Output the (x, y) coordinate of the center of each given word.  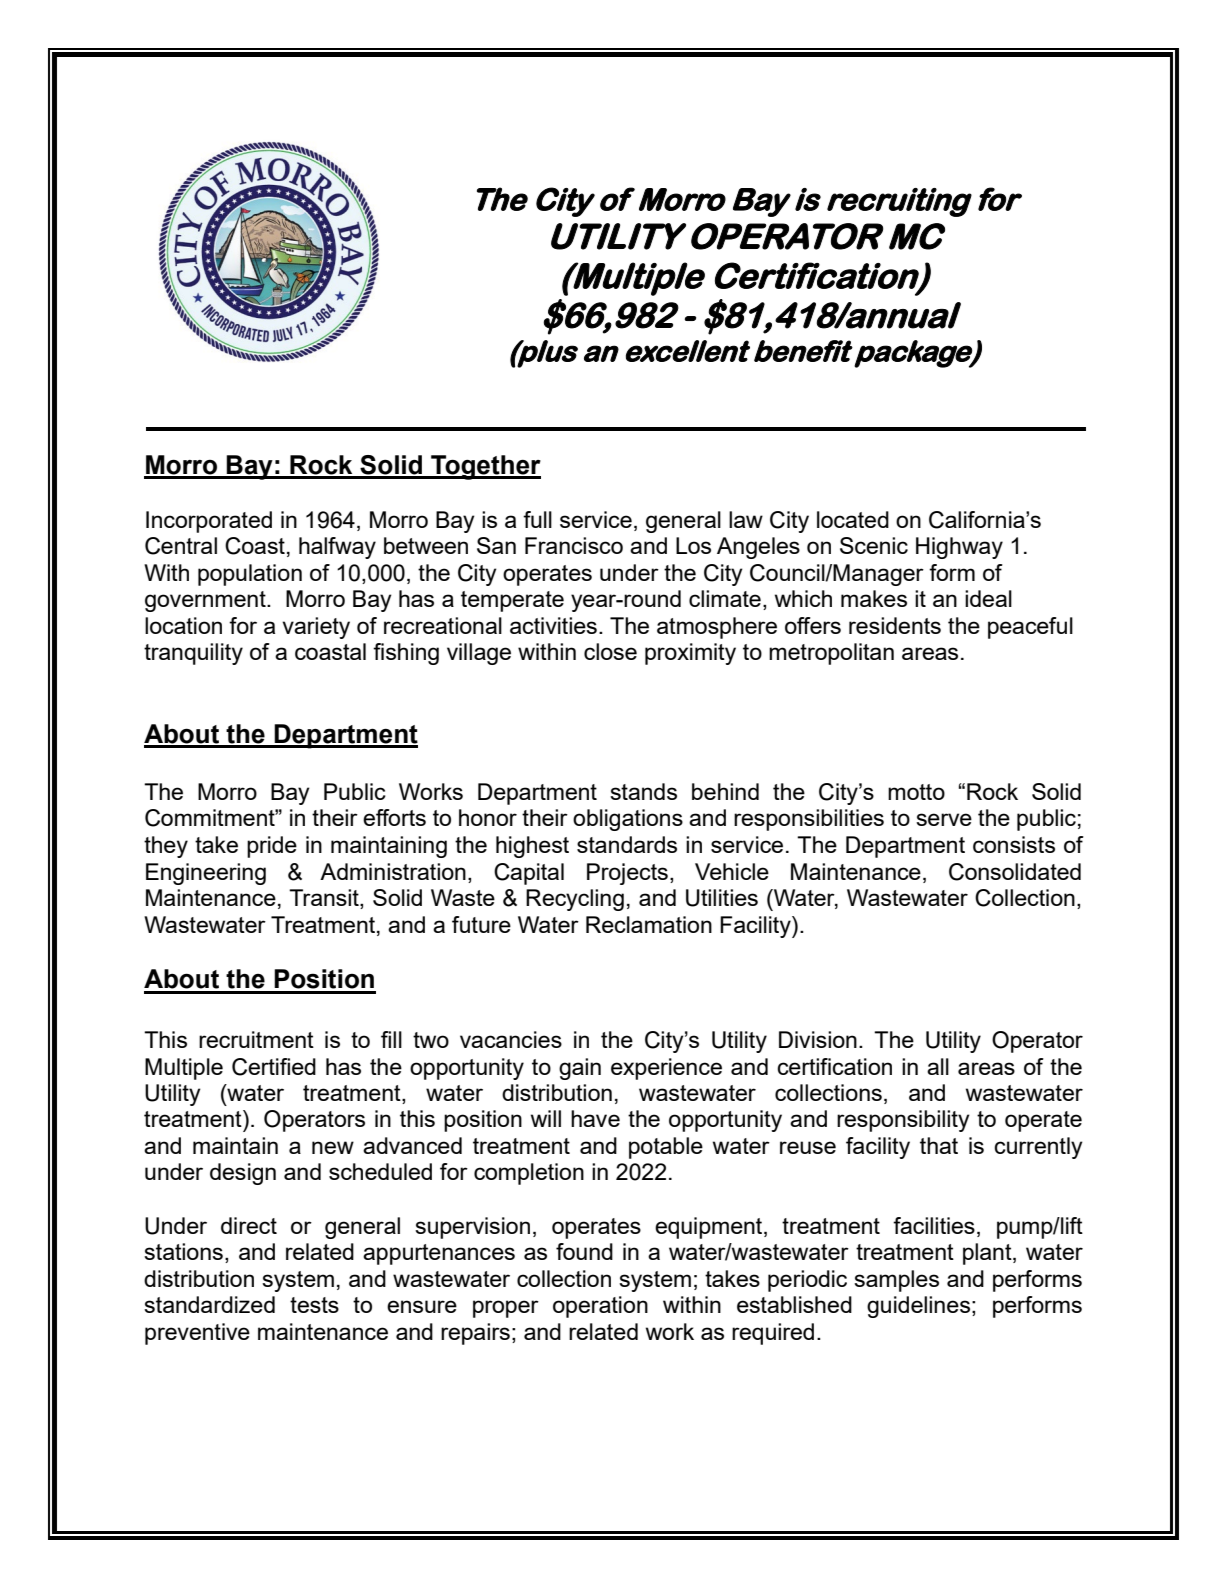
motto (916, 792)
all (938, 1066)
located (853, 519)
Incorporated (209, 522)
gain (580, 1069)
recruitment (256, 1039)
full (537, 519)
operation (600, 1307)
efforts (394, 817)
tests (314, 1305)
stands (643, 791)
